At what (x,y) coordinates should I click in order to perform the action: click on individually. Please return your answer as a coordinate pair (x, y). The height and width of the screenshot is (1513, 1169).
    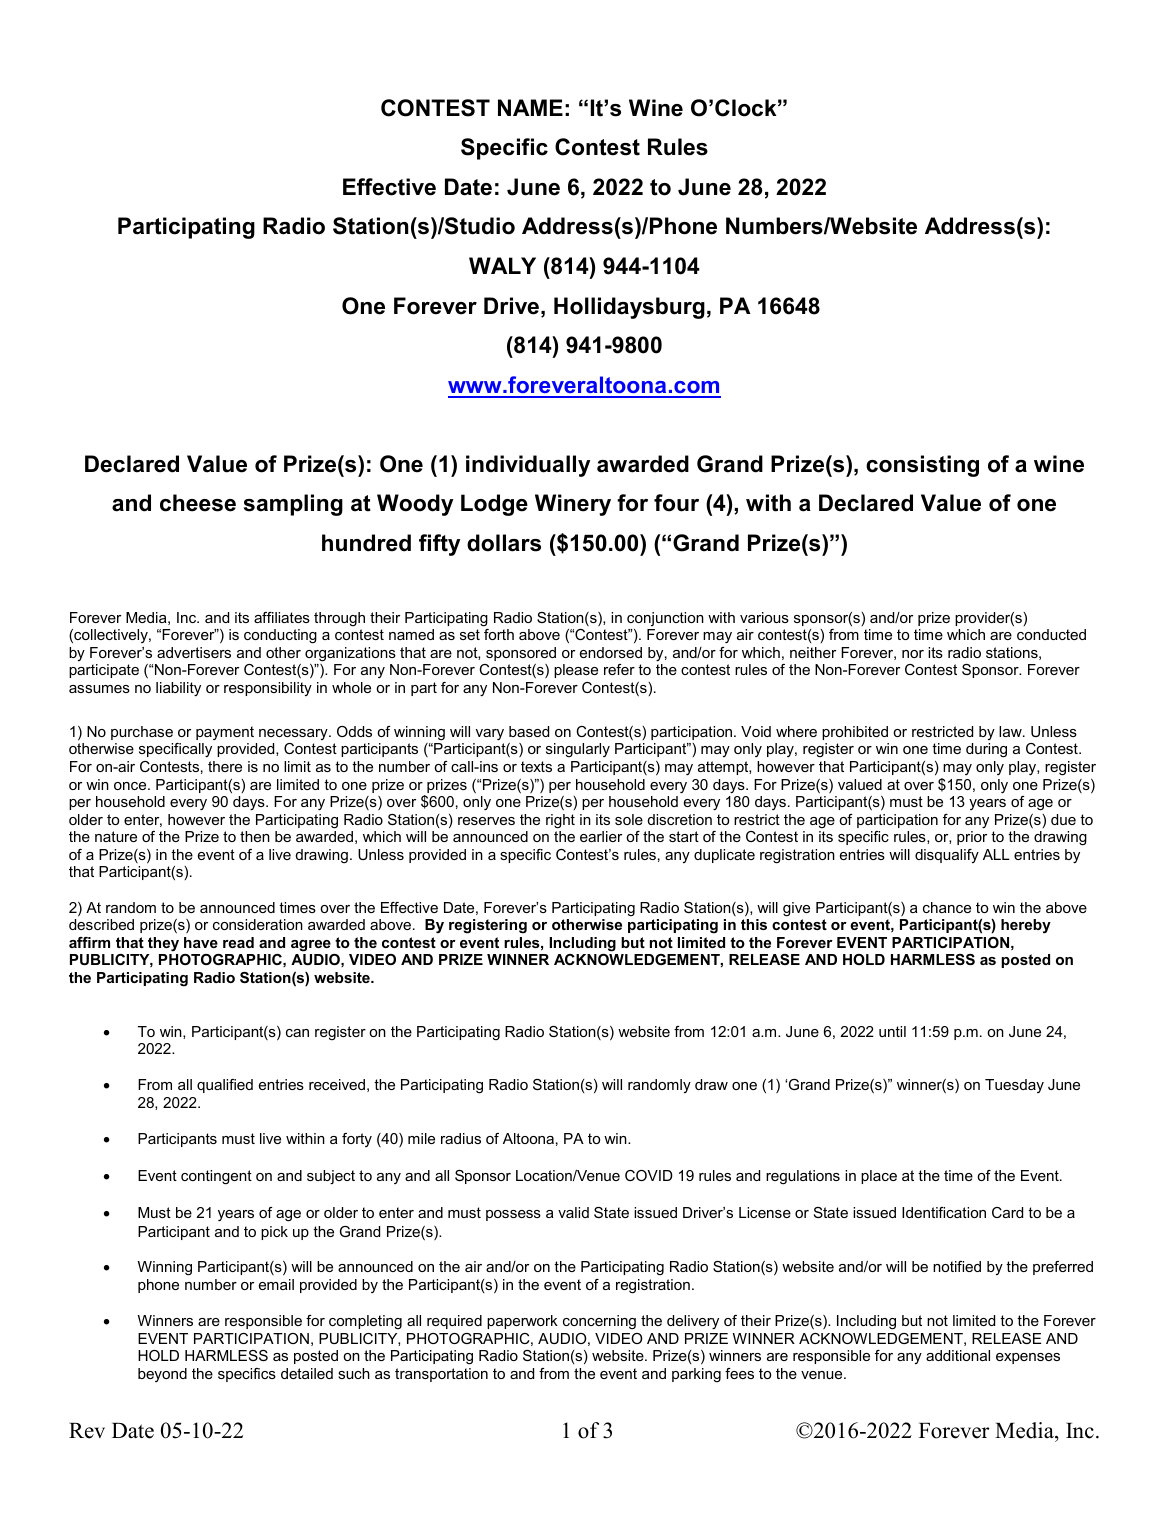
    Looking at the image, I should click on (528, 466).
